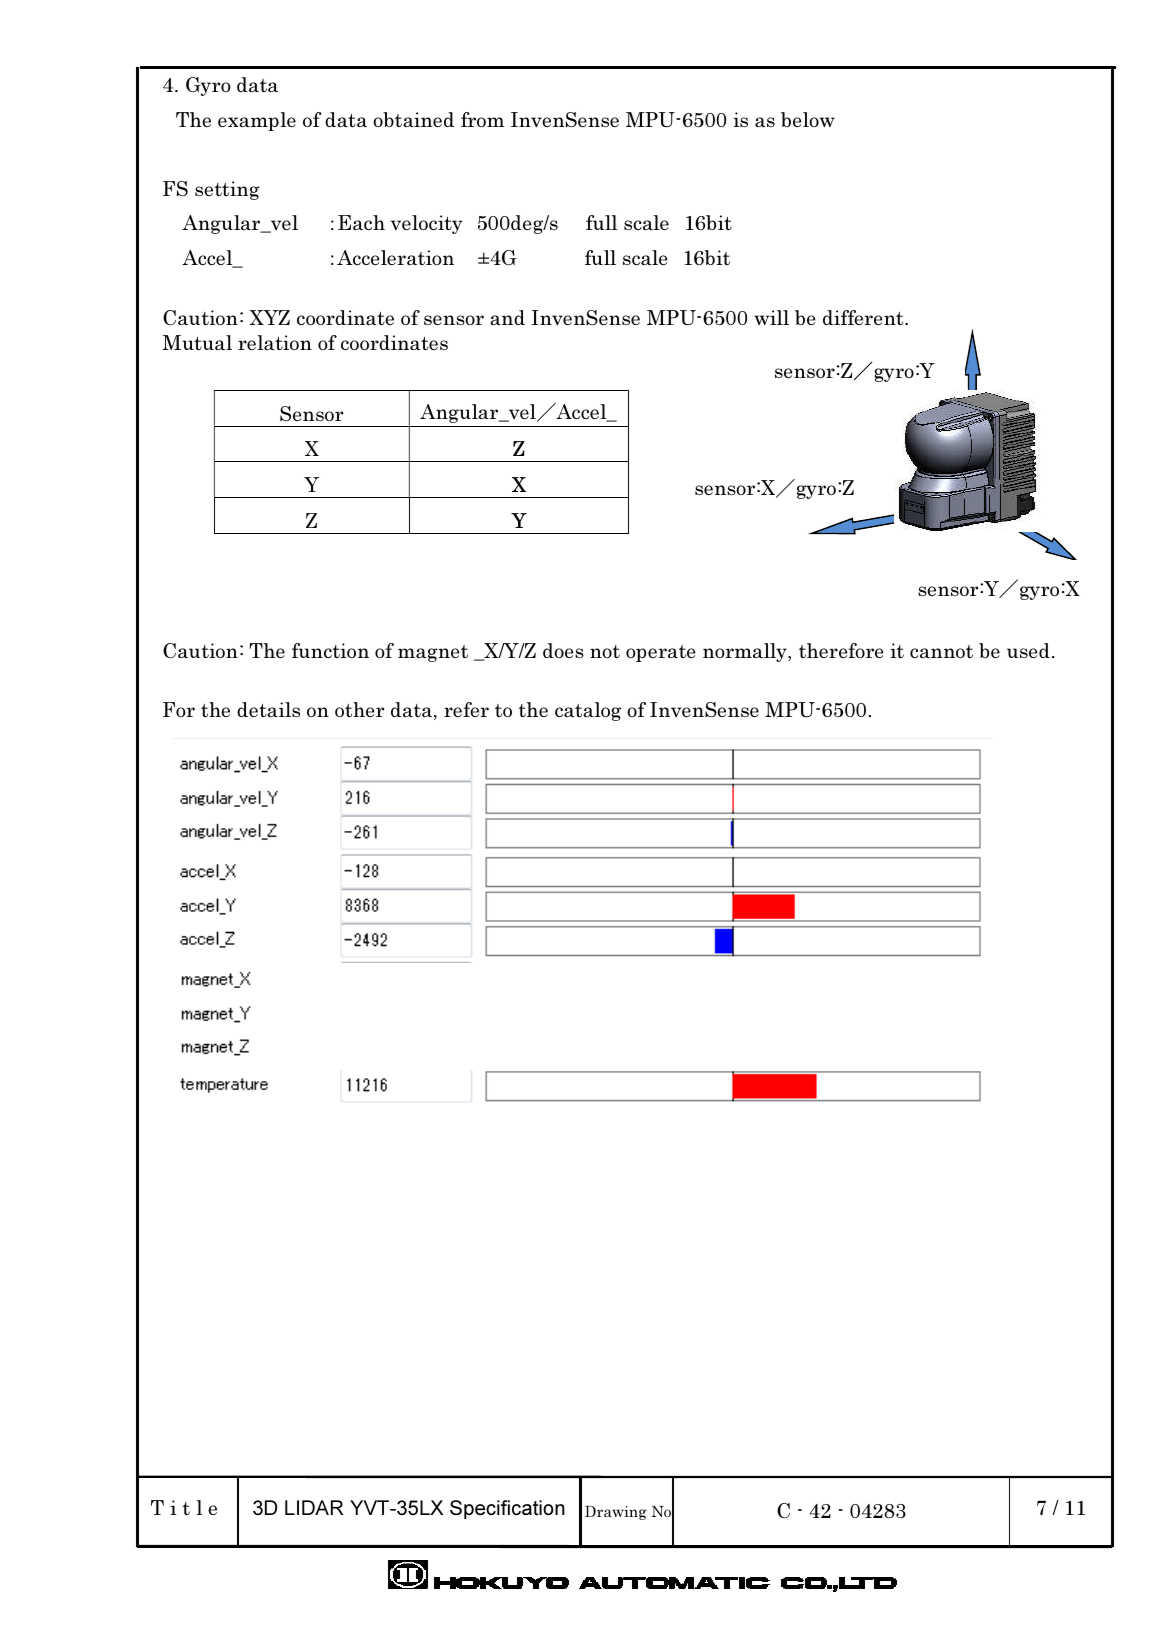 Image resolution: width=1151 pixels, height=1628 pixels. What do you see at coordinates (841, 650) in the screenshot?
I see `therefore` at bounding box center [841, 650].
